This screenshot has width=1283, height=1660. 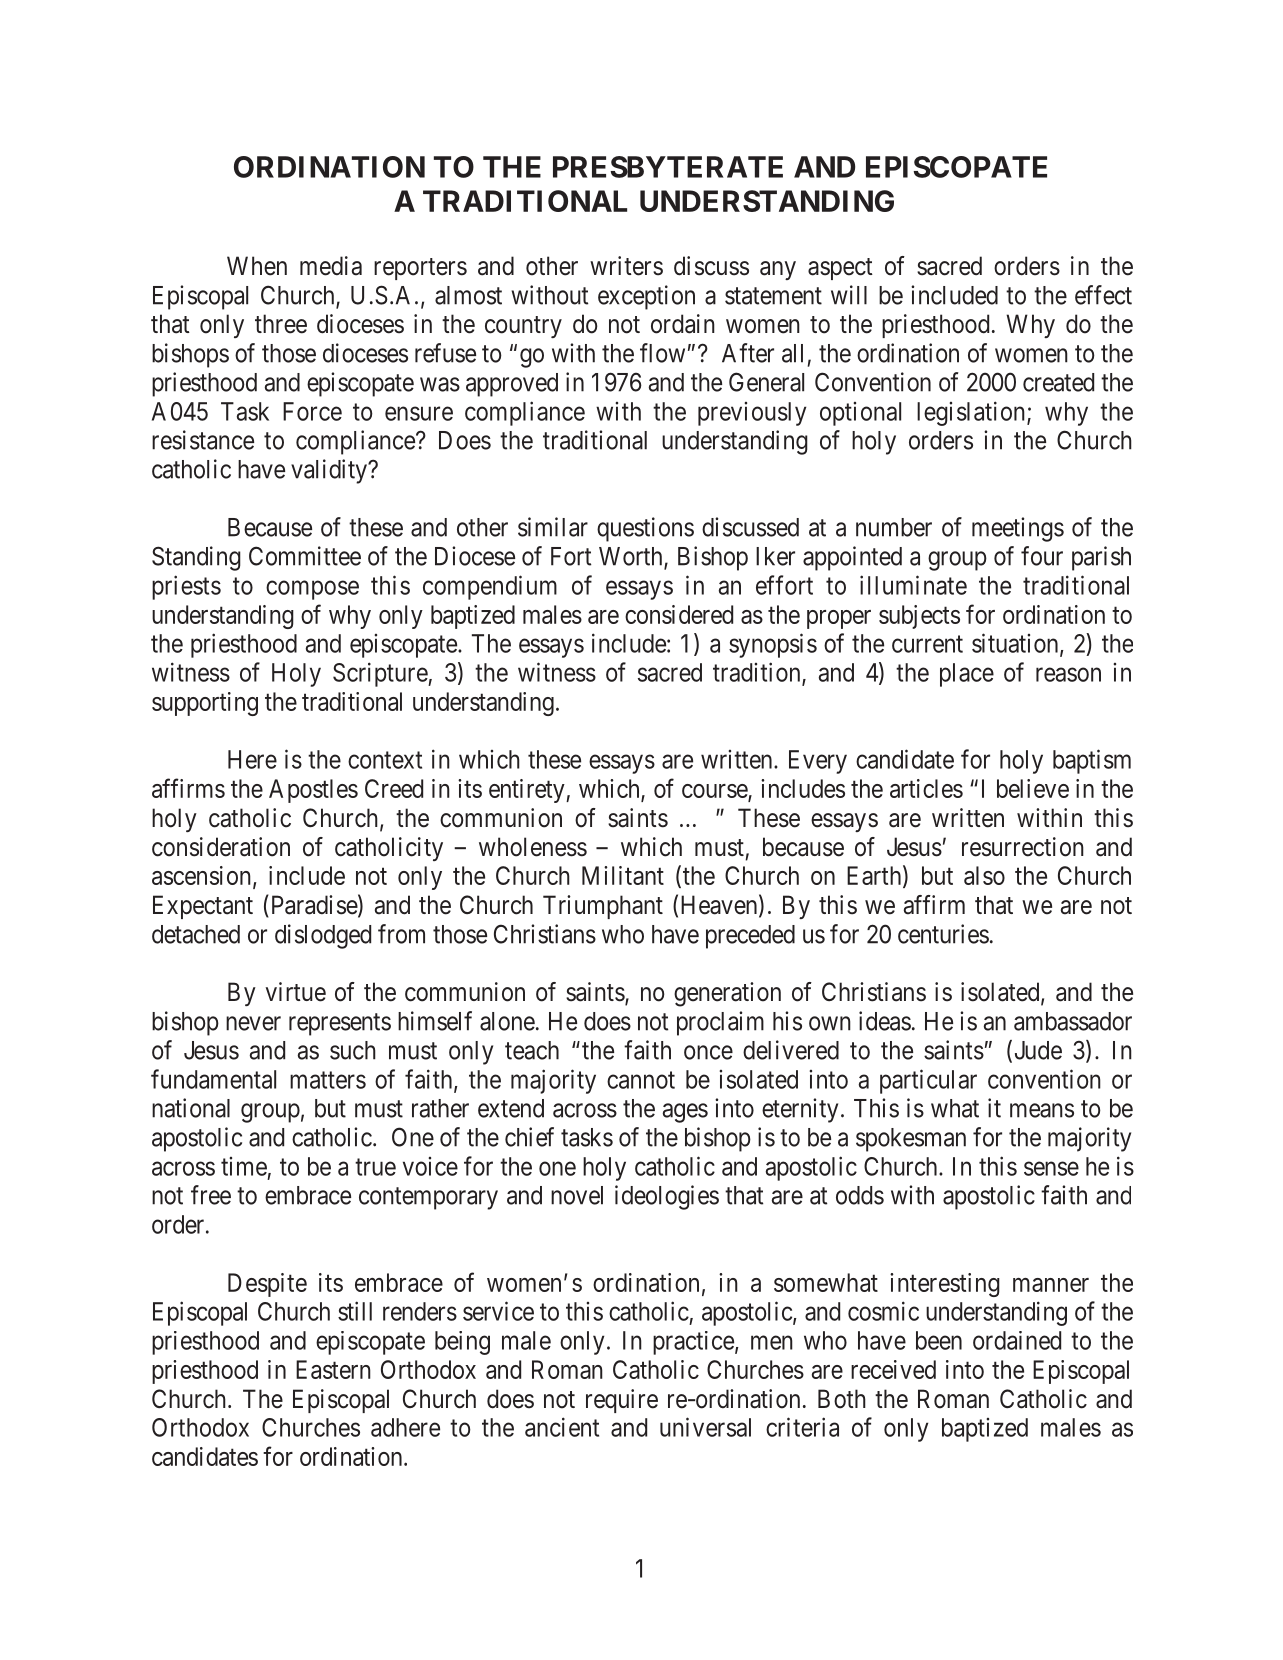 I want to click on three, so click(x=281, y=324).
